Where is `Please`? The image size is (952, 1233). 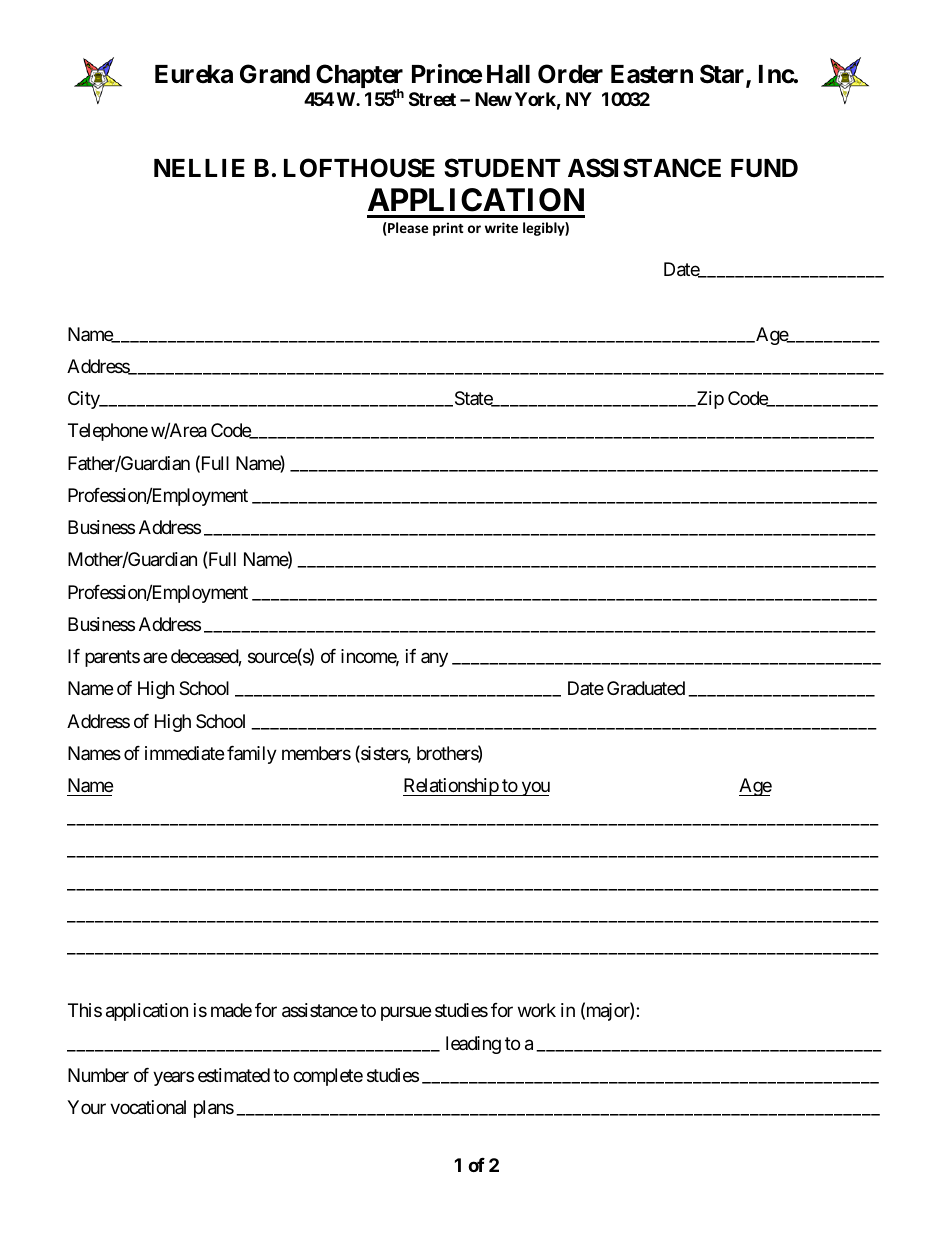
Please is located at coordinates (407, 229).
